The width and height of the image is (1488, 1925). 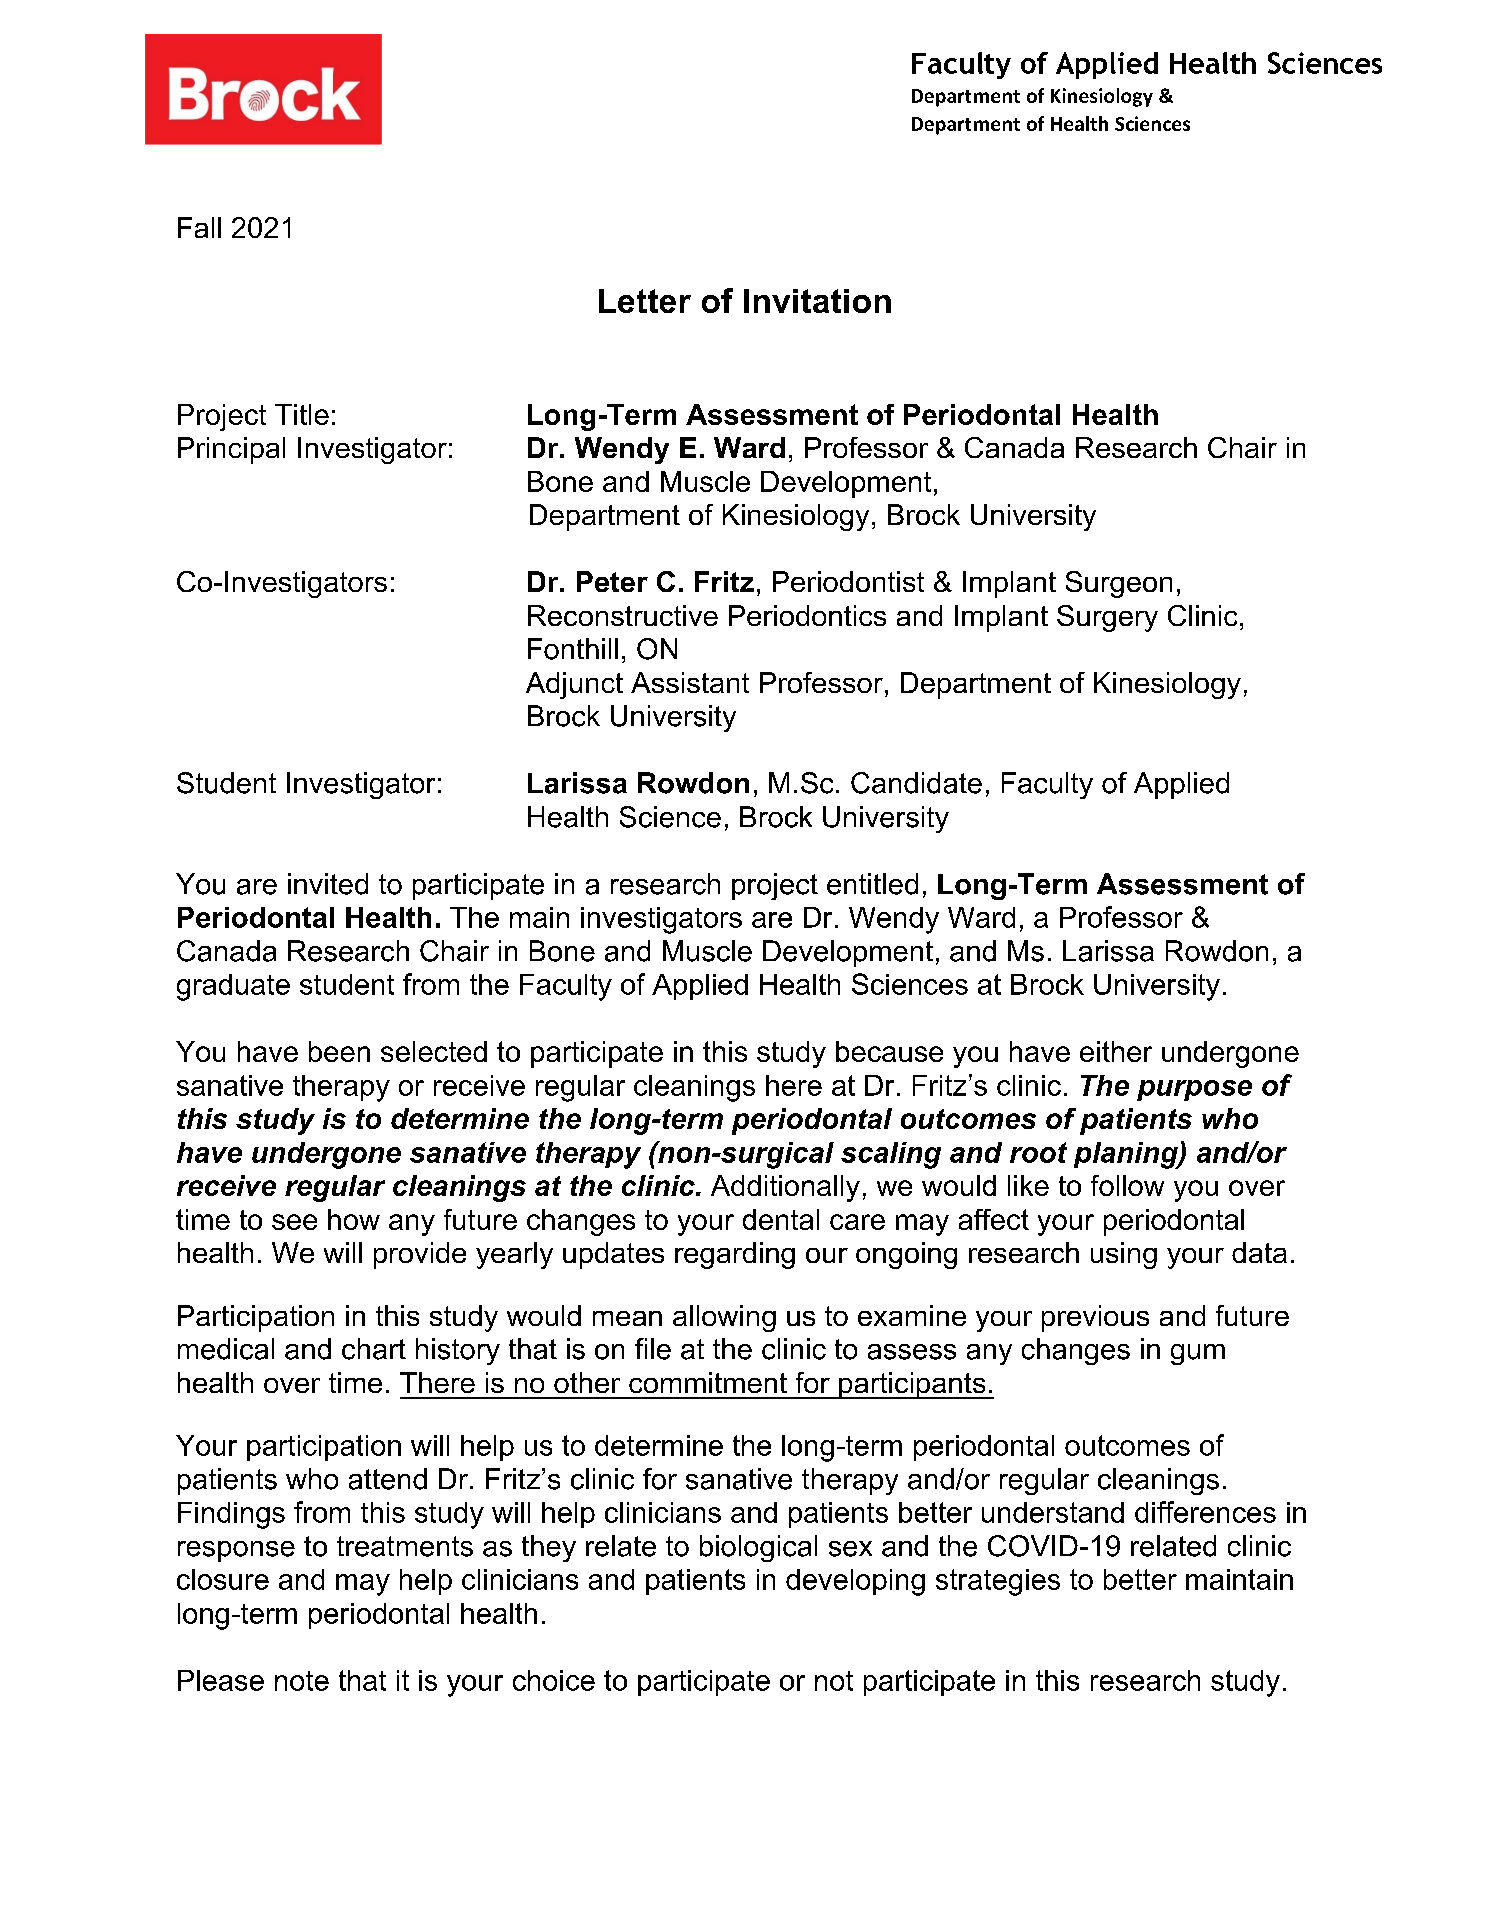 I want to click on Principal, so click(x=231, y=450).
